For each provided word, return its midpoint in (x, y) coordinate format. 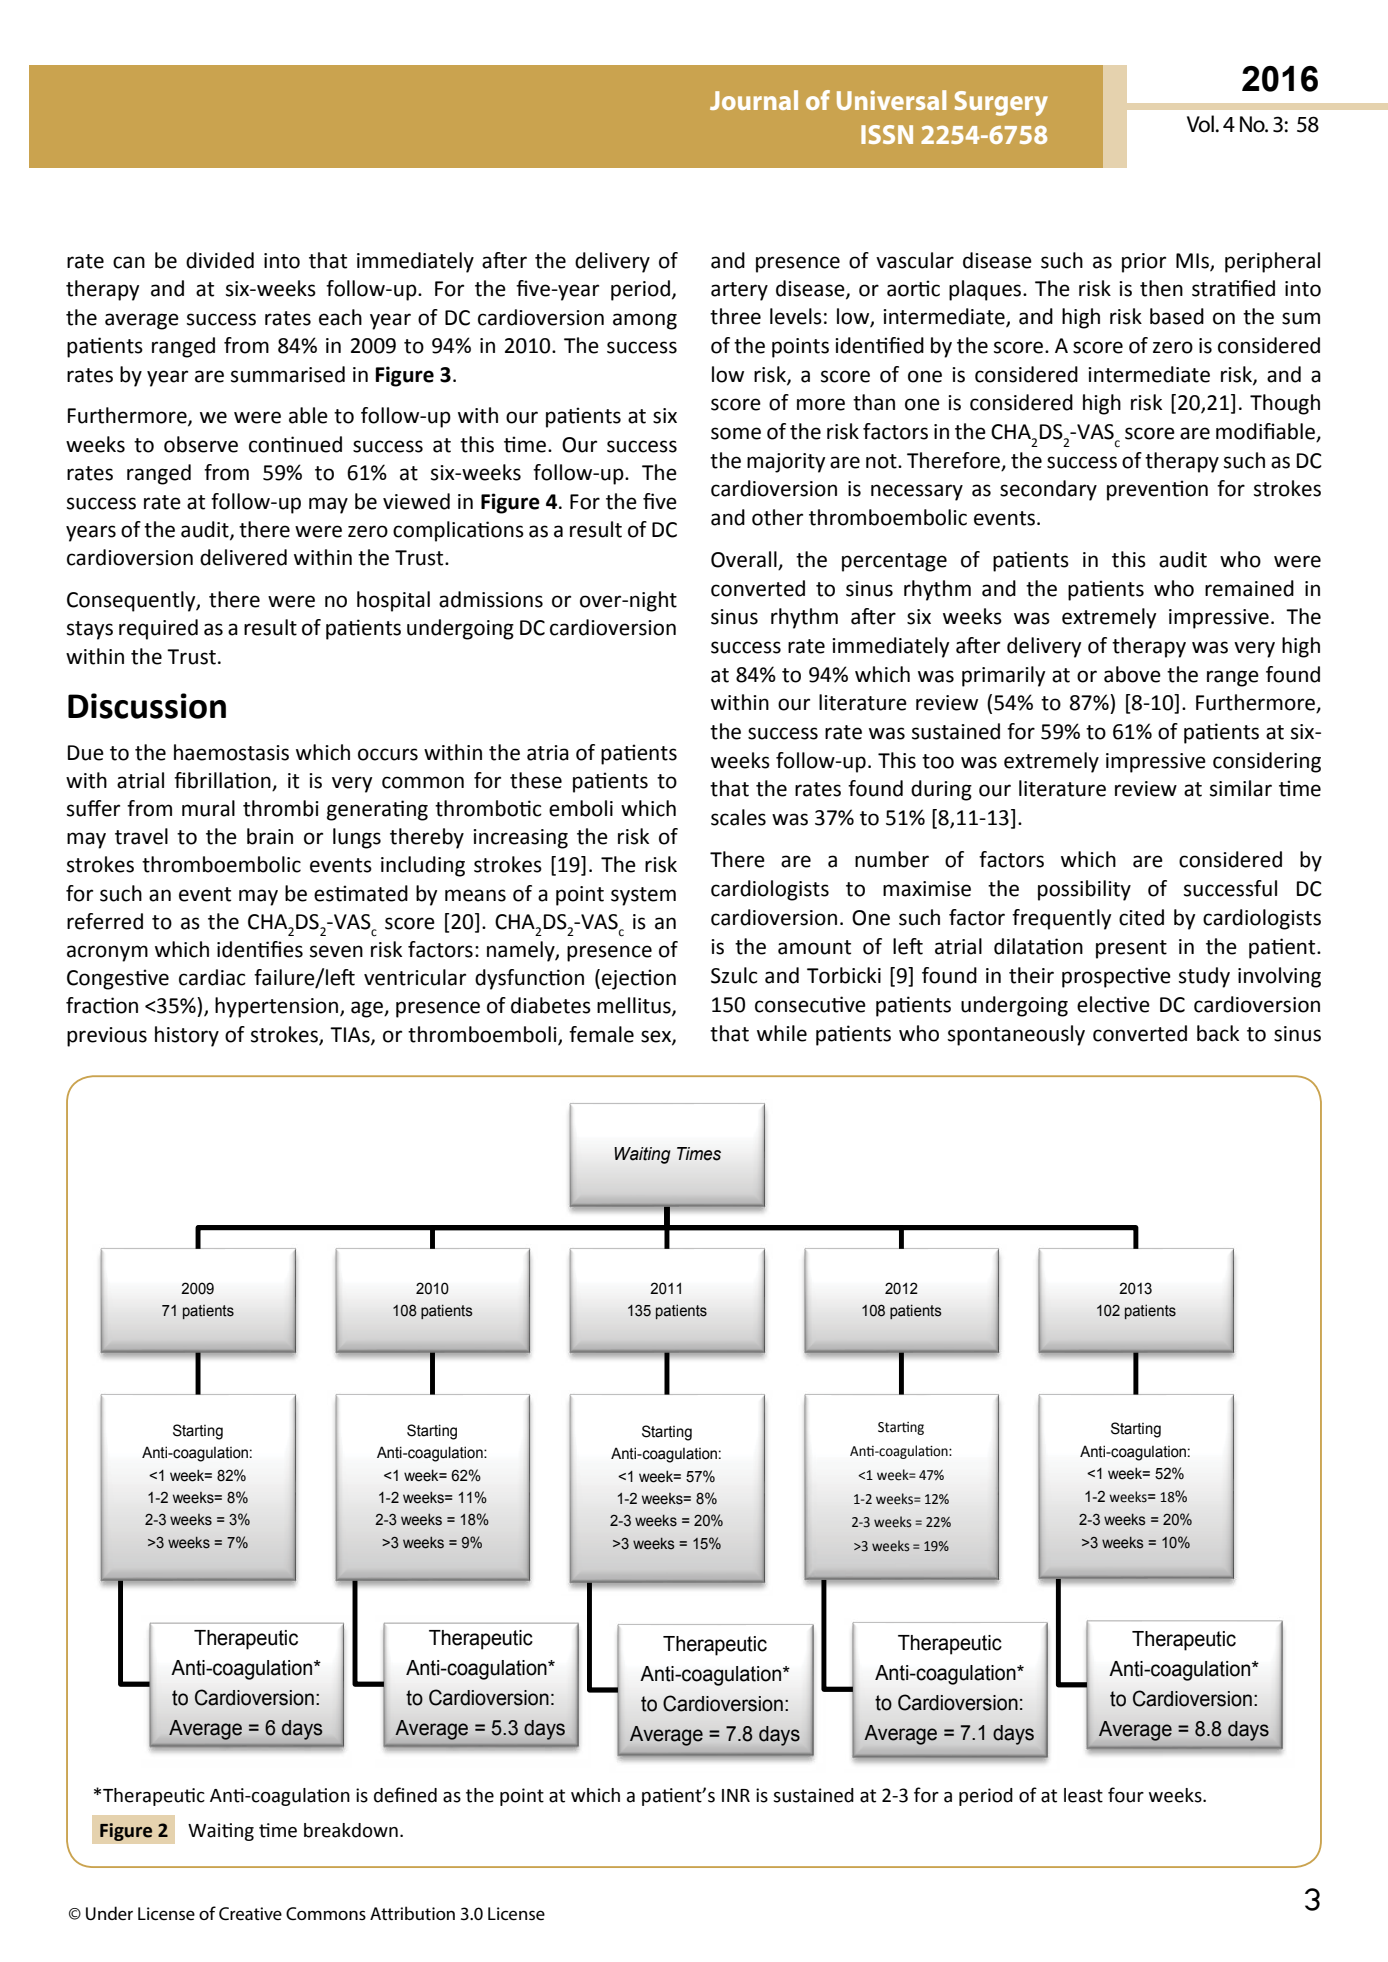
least (1083, 1795)
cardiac (212, 977)
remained (1249, 588)
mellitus (635, 1006)
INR (736, 1795)
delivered (243, 557)
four (1126, 1795)
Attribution (412, 1913)
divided (220, 260)
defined (405, 1795)
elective (1113, 1004)
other (777, 517)
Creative (250, 1913)
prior (1144, 263)
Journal (754, 100)
